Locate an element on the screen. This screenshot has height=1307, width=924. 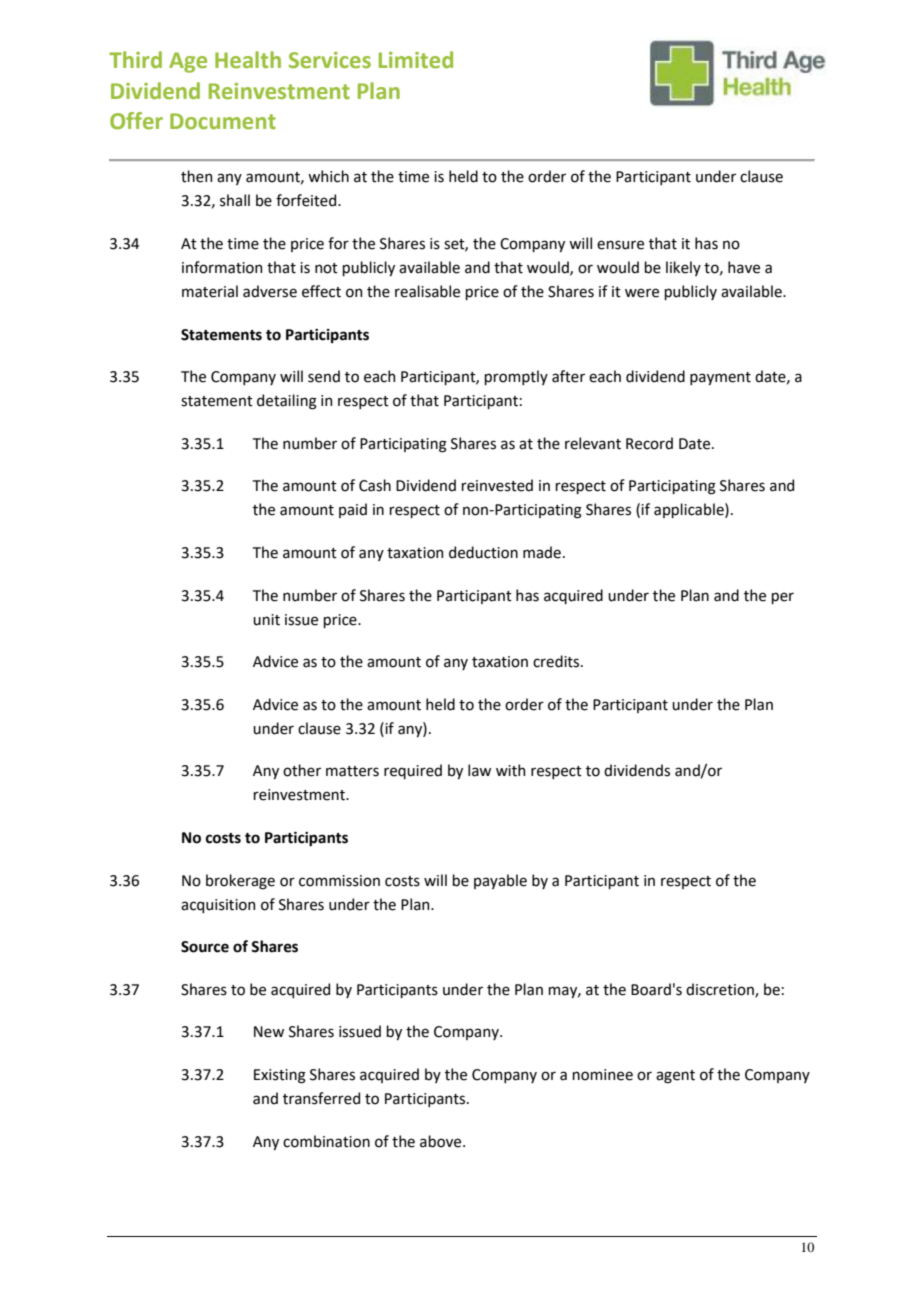
deduction is located at coordinates (483, 552).
